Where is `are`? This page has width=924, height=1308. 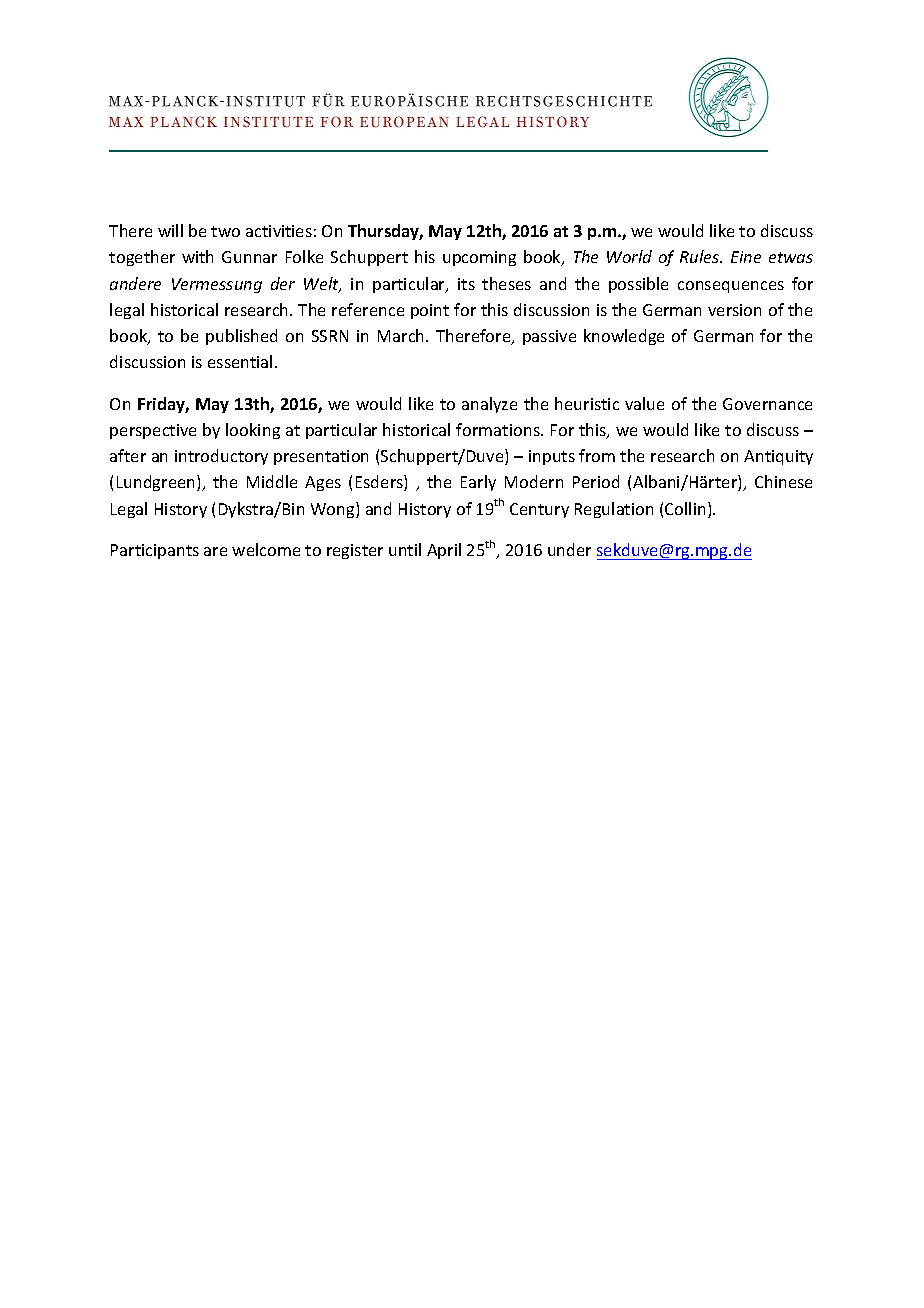 are is located at coordinates (215, 551).
